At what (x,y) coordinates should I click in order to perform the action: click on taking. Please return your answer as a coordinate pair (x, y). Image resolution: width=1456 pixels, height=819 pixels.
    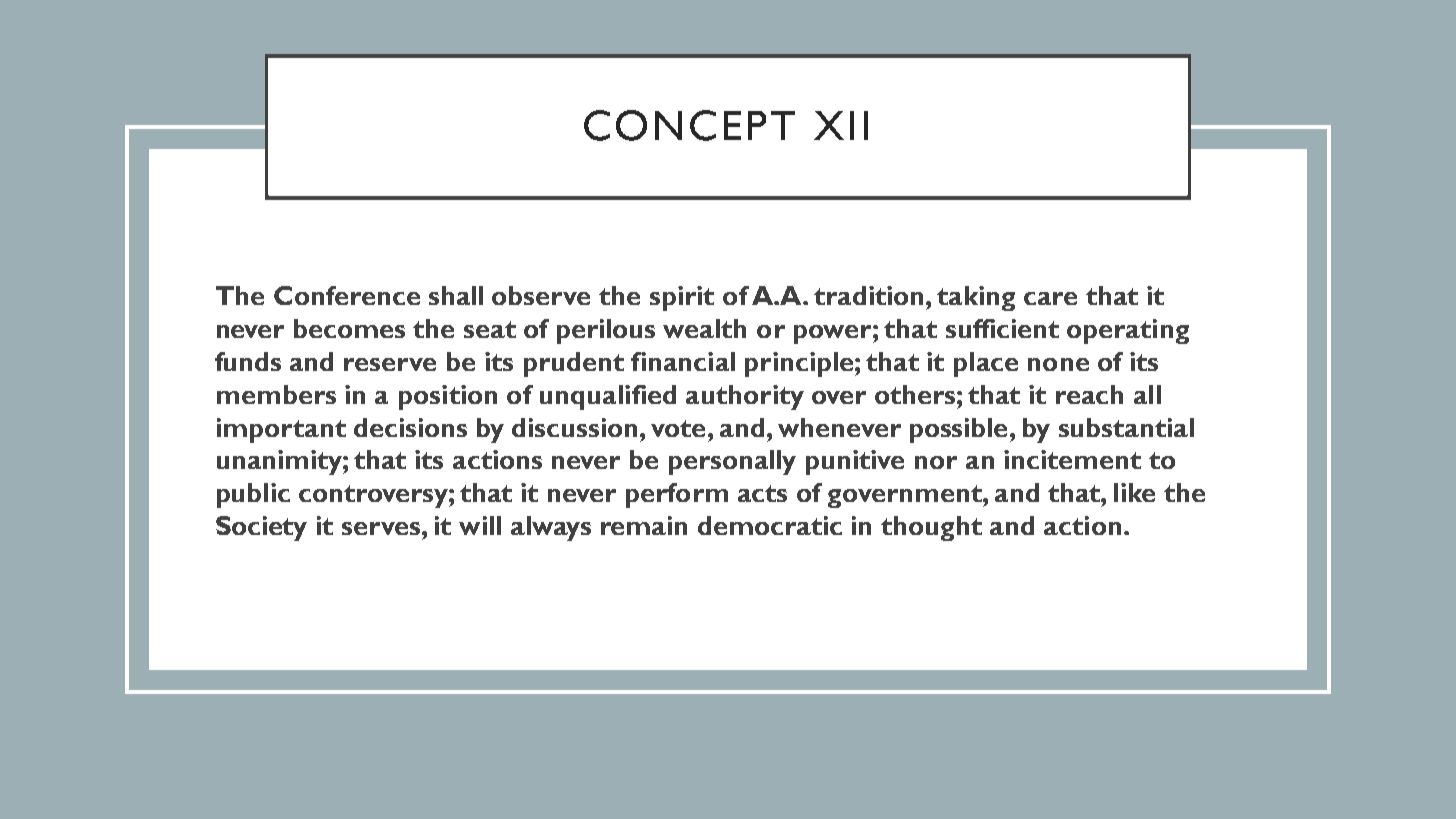
    Looking at the image, I should click on (976, 298).
